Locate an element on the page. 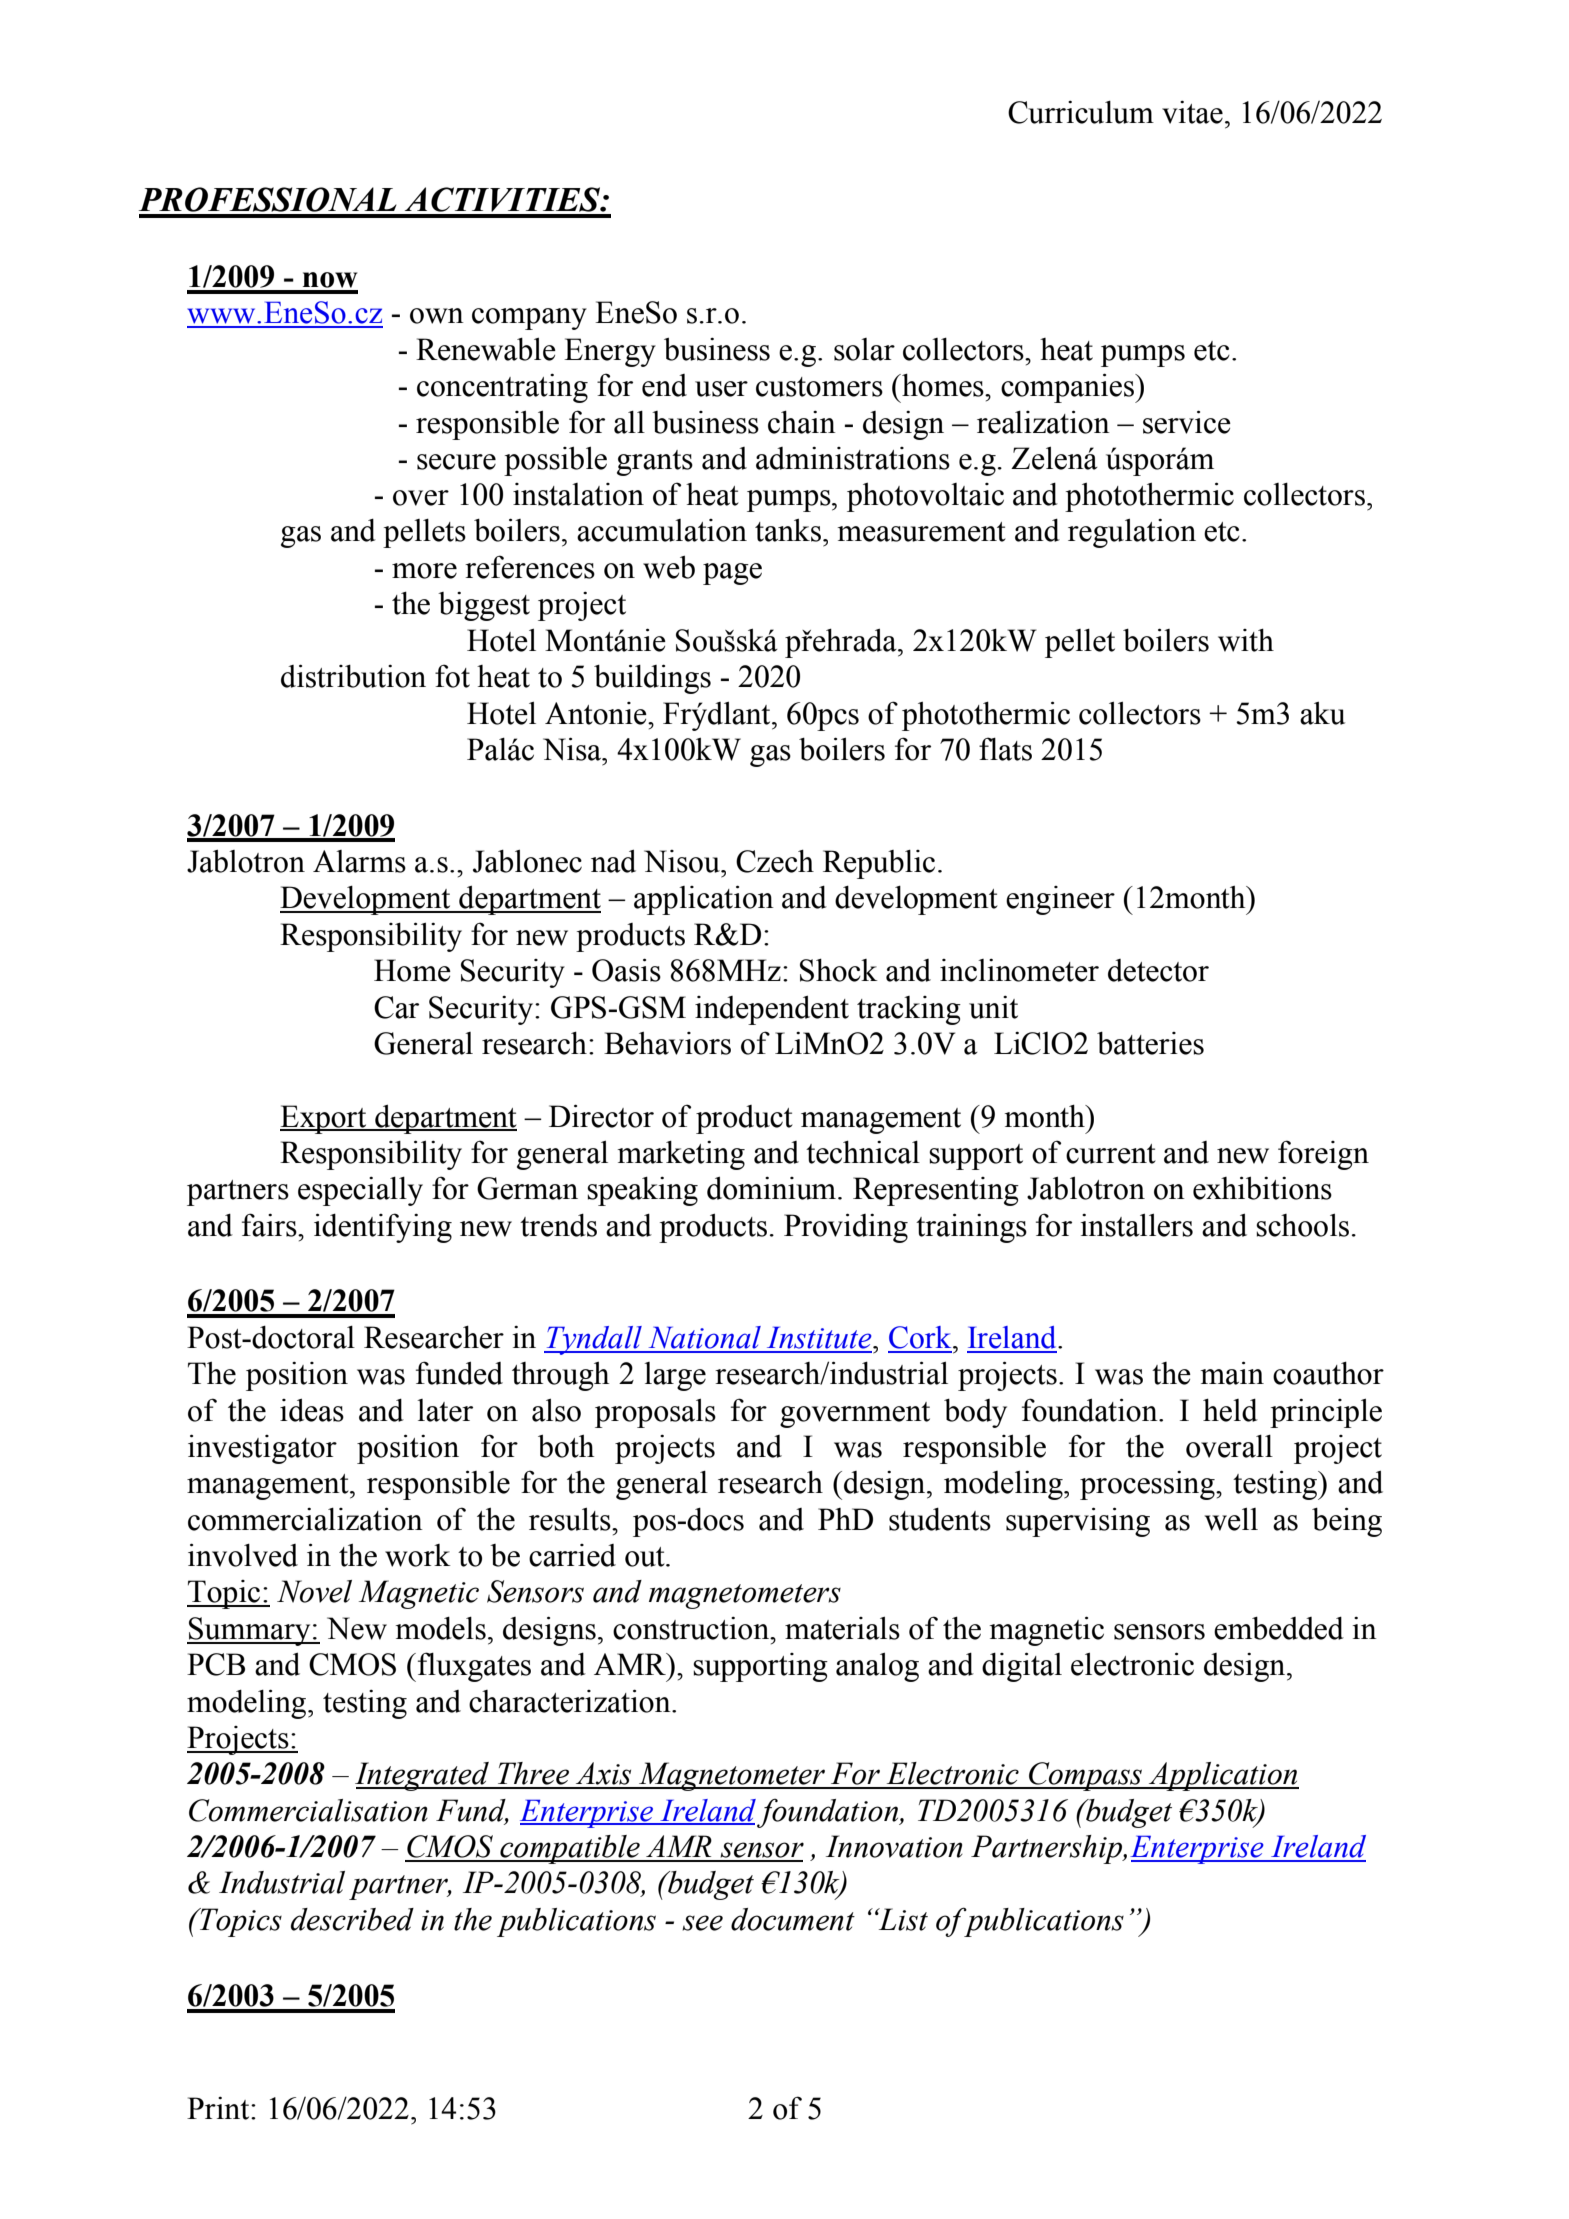 The width and height of the image is (1569, 2219). Innovation is located at coordinates (894, 1846).
